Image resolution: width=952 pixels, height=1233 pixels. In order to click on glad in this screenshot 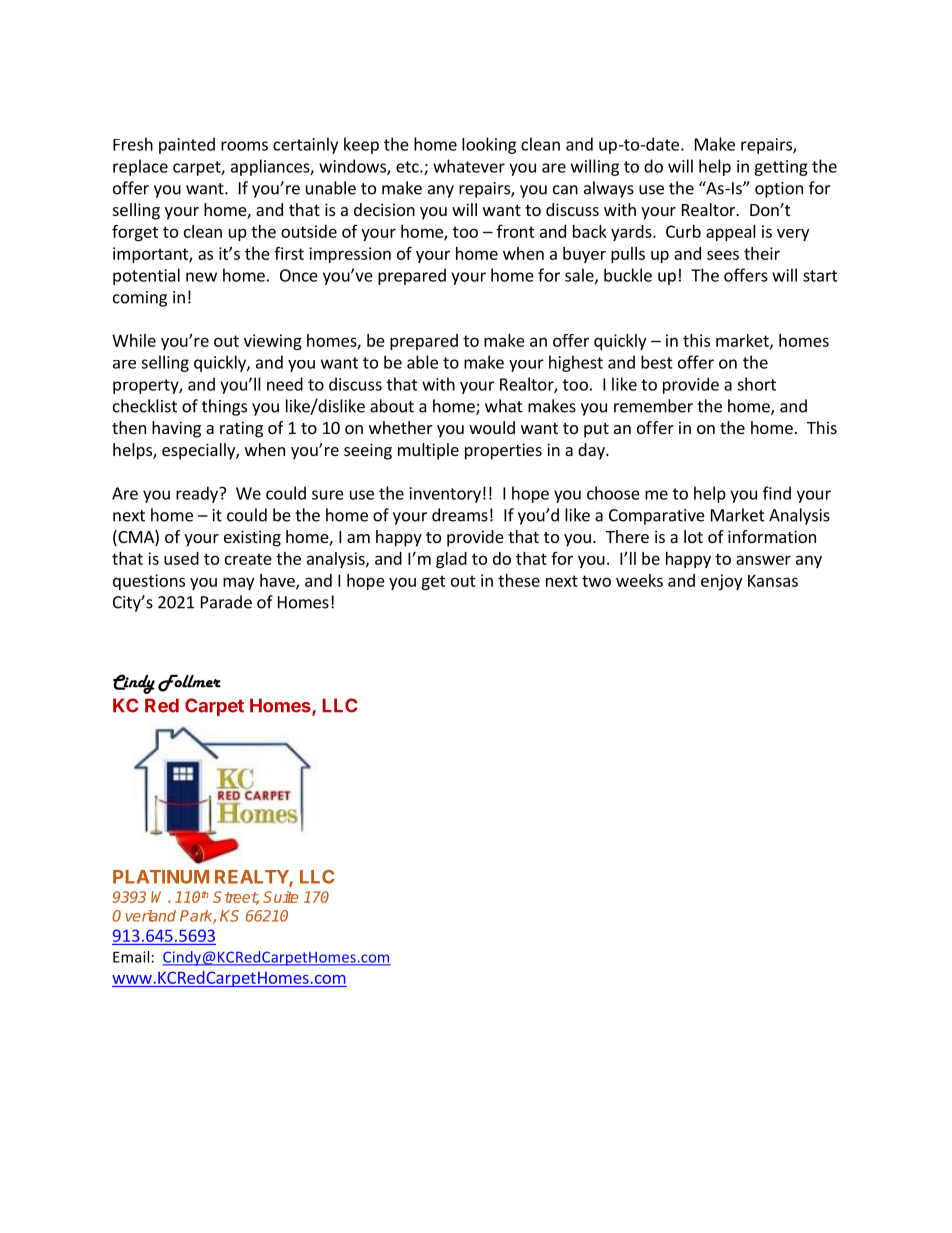, I will do `click(451, 560)`.
